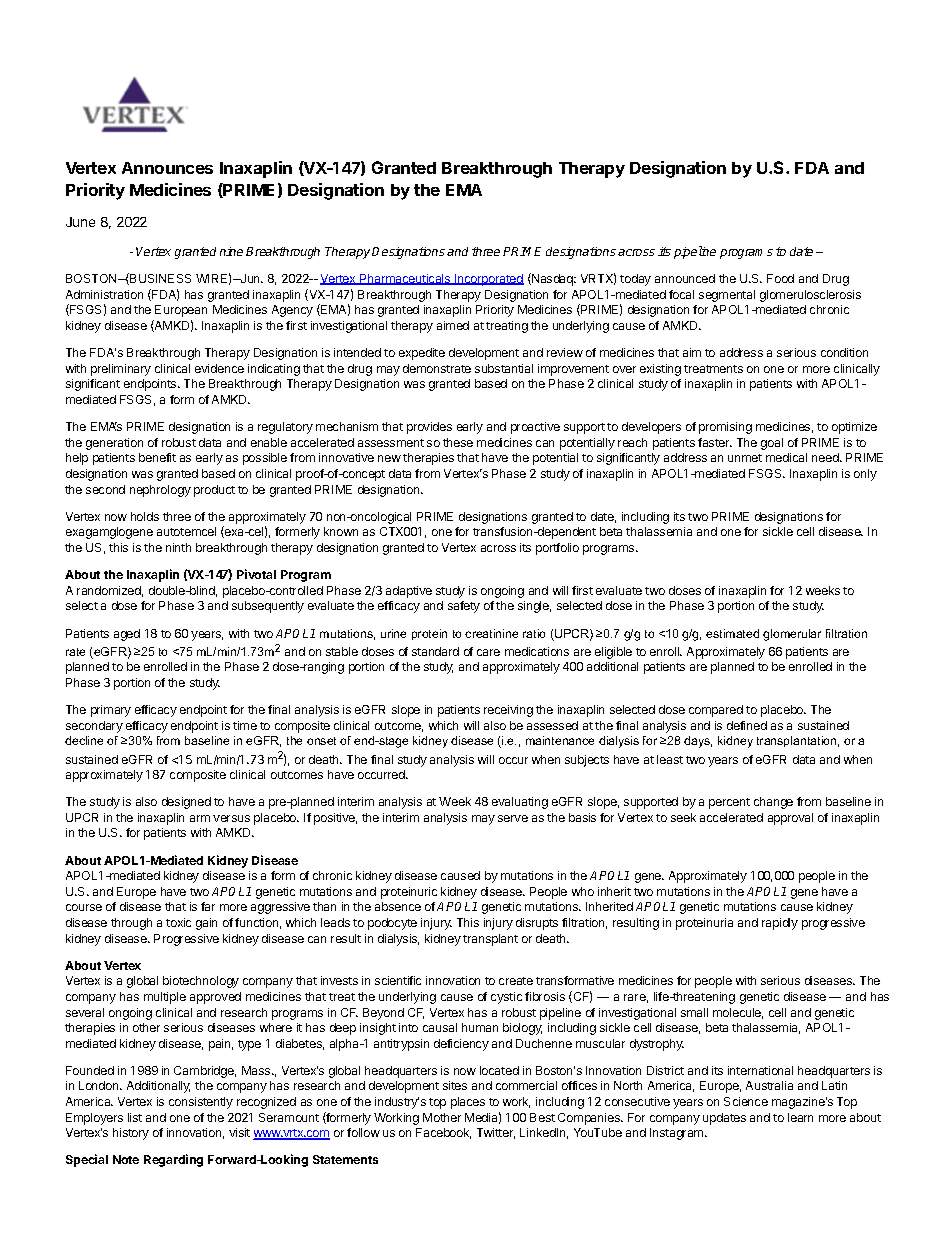 The image size is (952, 1233). I want to click on history, so click(131, 1134).
